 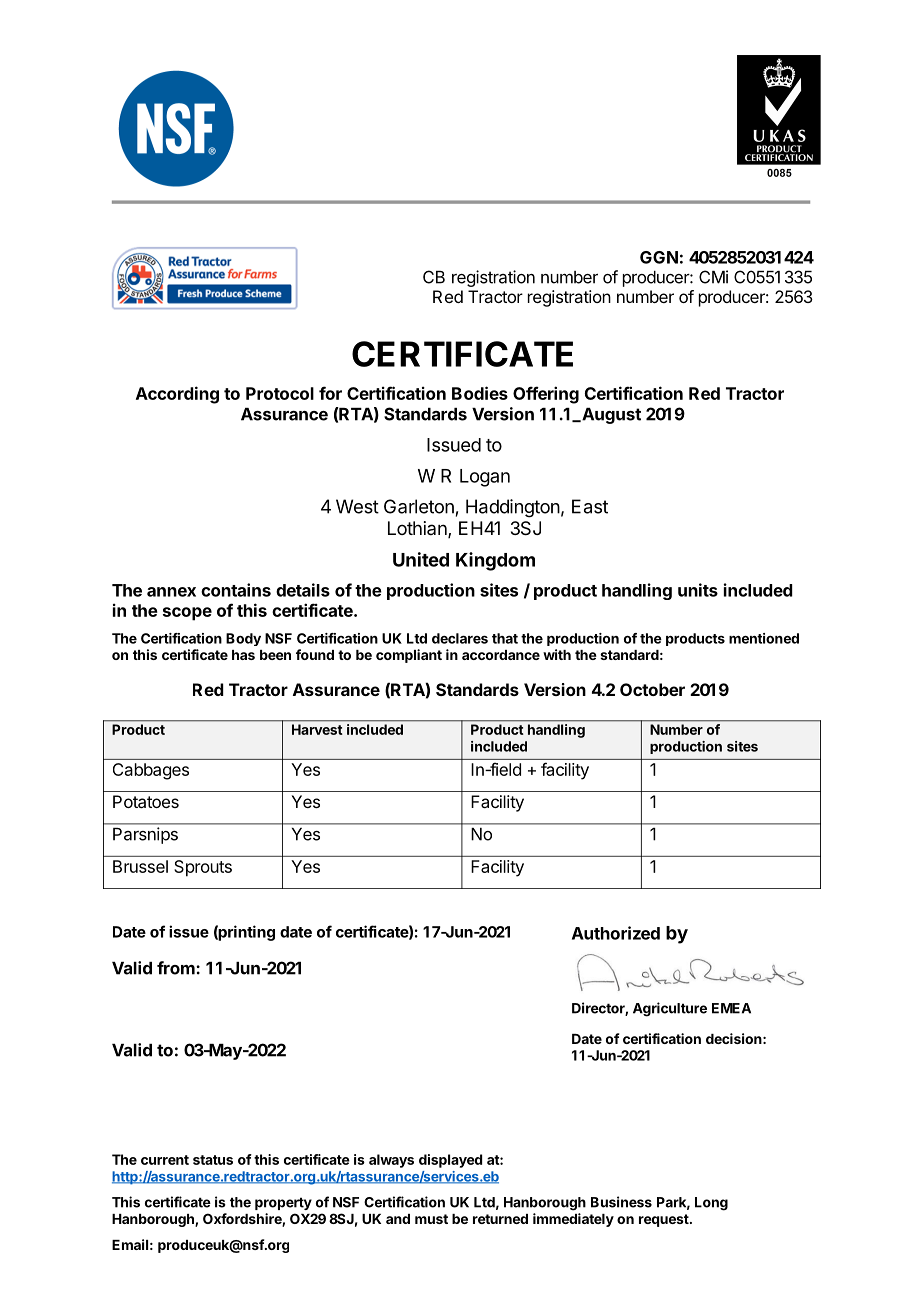 What do you see at coordinates (652, 689) in the screenshot?
I see `October` at bounding box center [652, 689].
